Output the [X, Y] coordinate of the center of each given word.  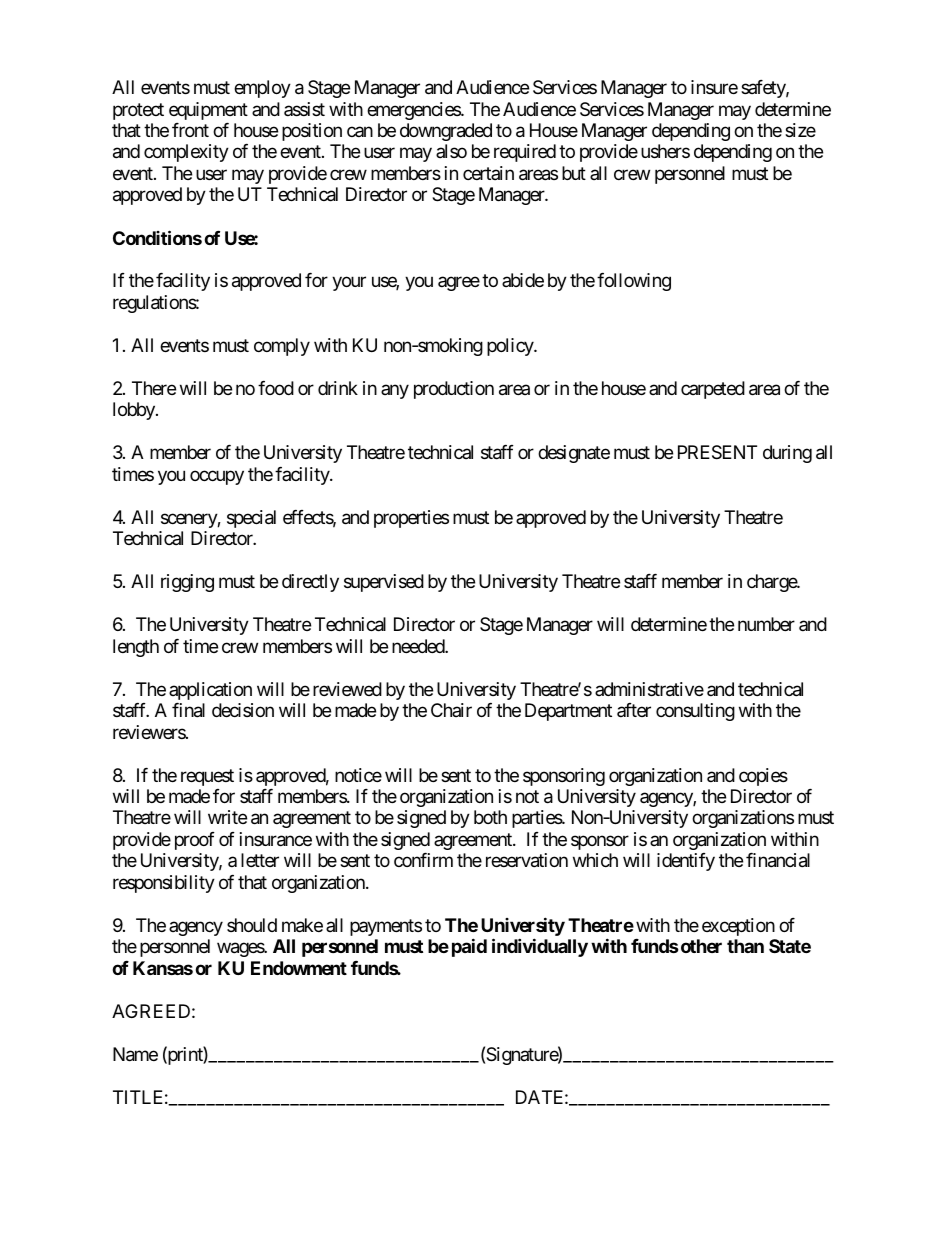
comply [282, 347]
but [574, 173]
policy [511, 347]
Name [135, 1054]
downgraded [446, 132]
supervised [384, 583]
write [227, 817]
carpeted [713, 390]
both [490, 817]
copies [763, 777]
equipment [208, 111]
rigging [187, 583]
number [766, 624]
